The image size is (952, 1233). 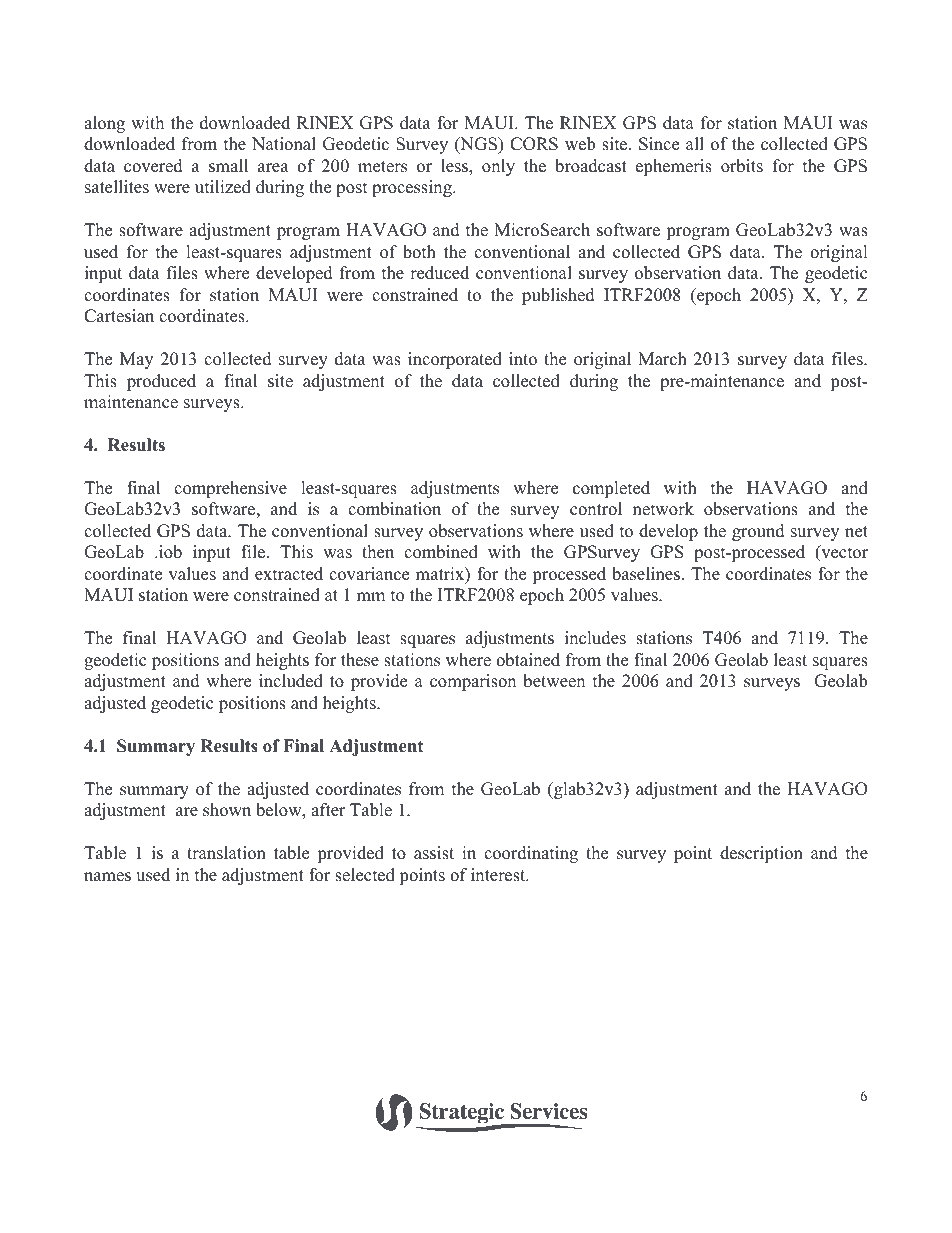 What do you see at coordinates (646, 574) in the screenshot?
I see `baselines` at bounding box center [646, 574].
